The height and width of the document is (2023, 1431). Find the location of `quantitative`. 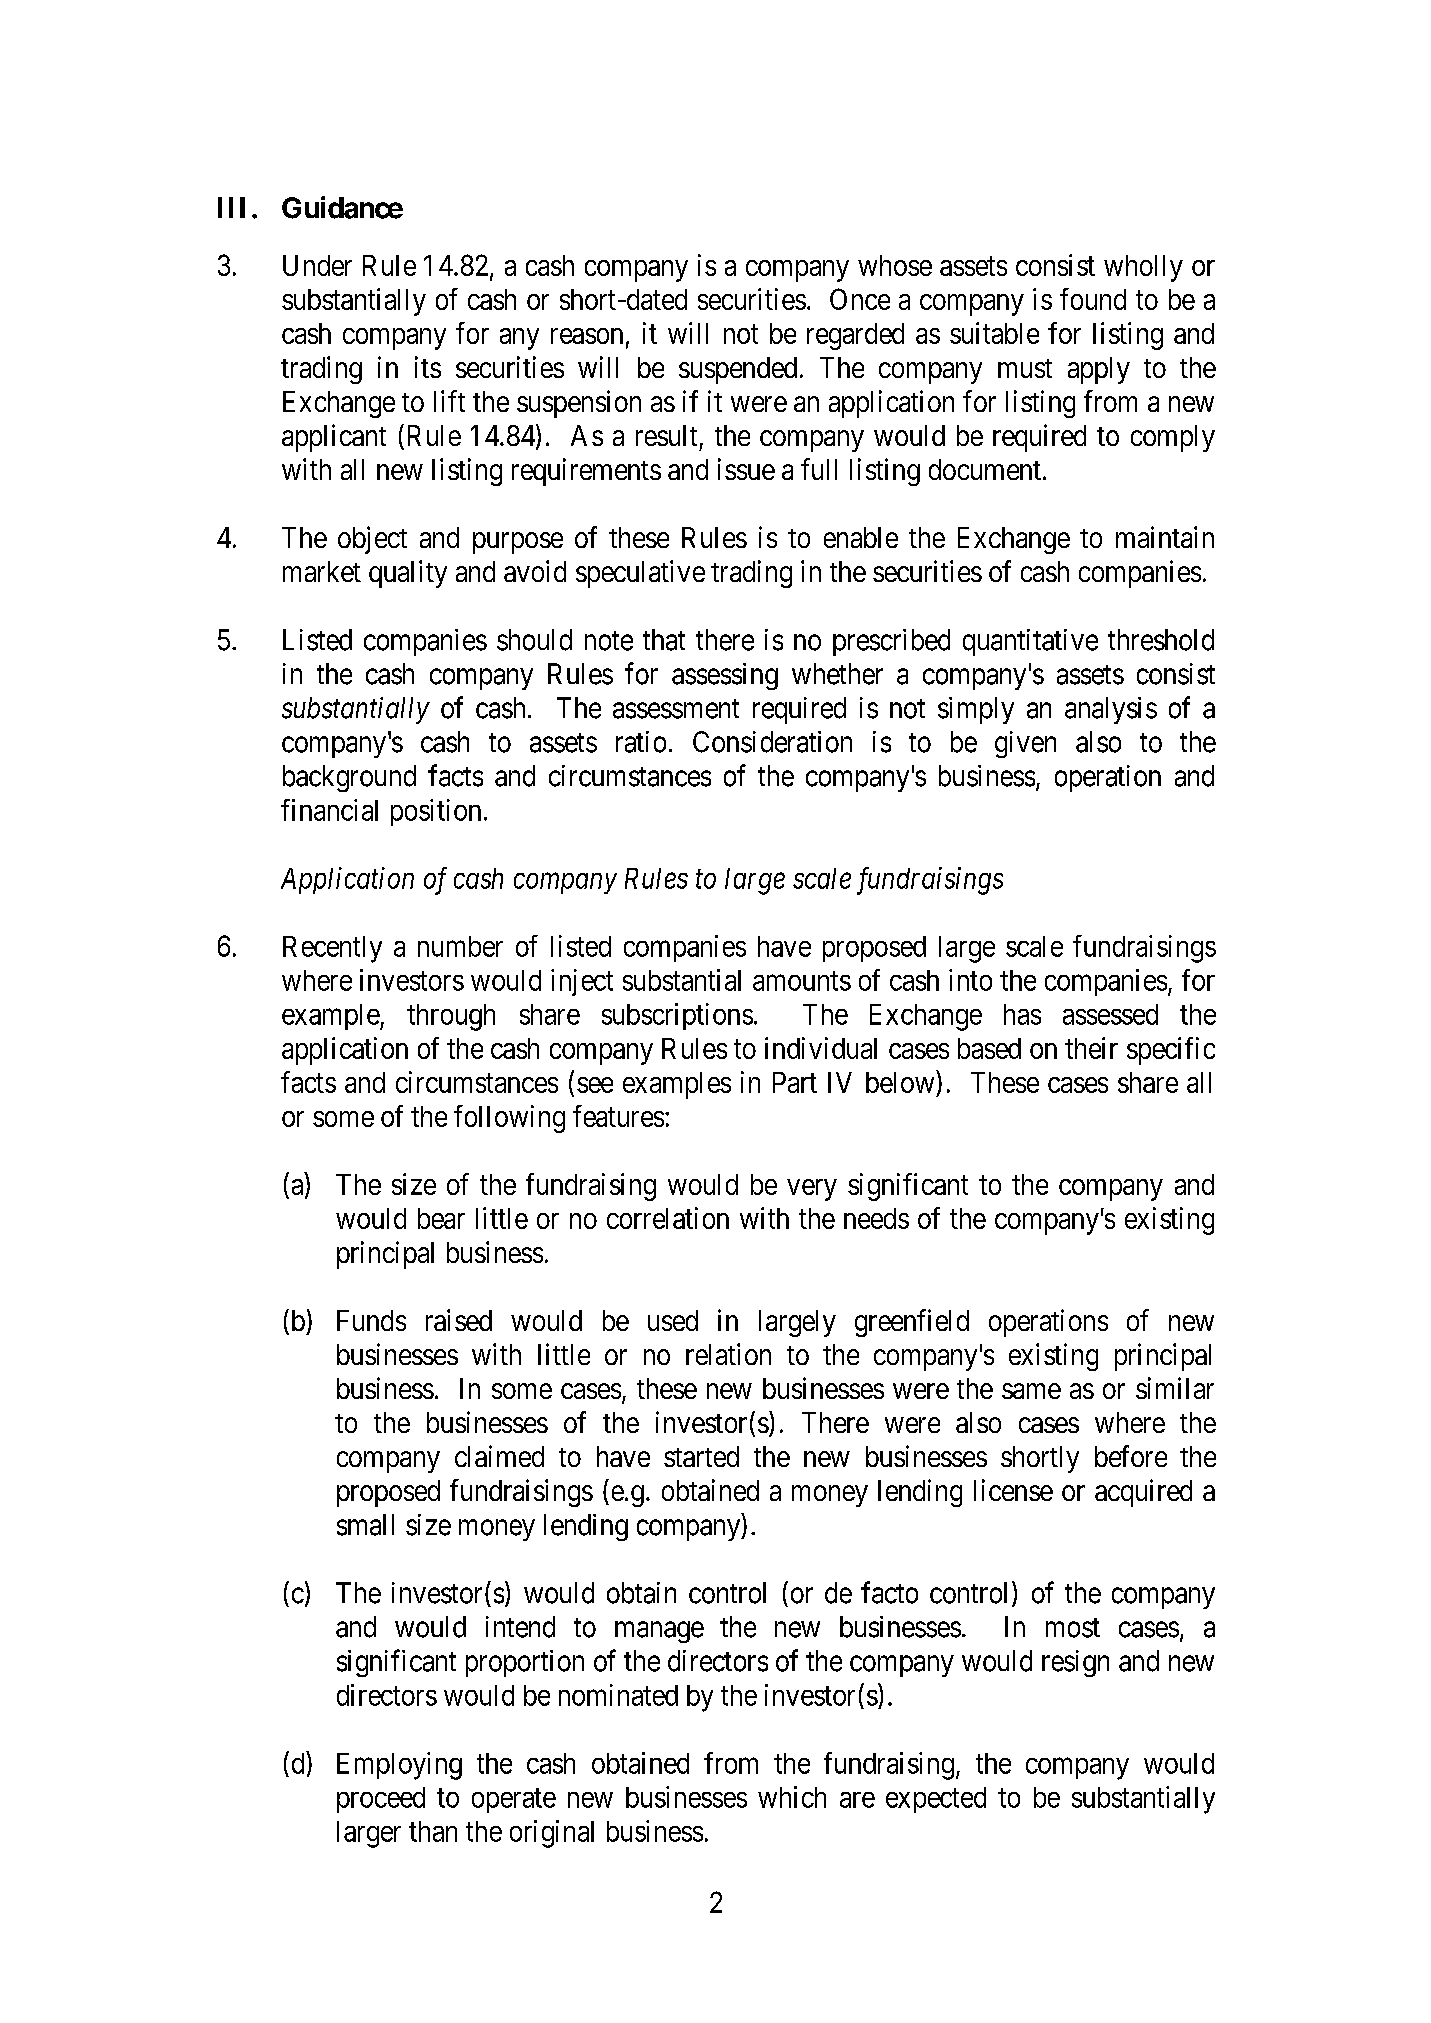

quantitative is located at coordinates (1030, 642).
